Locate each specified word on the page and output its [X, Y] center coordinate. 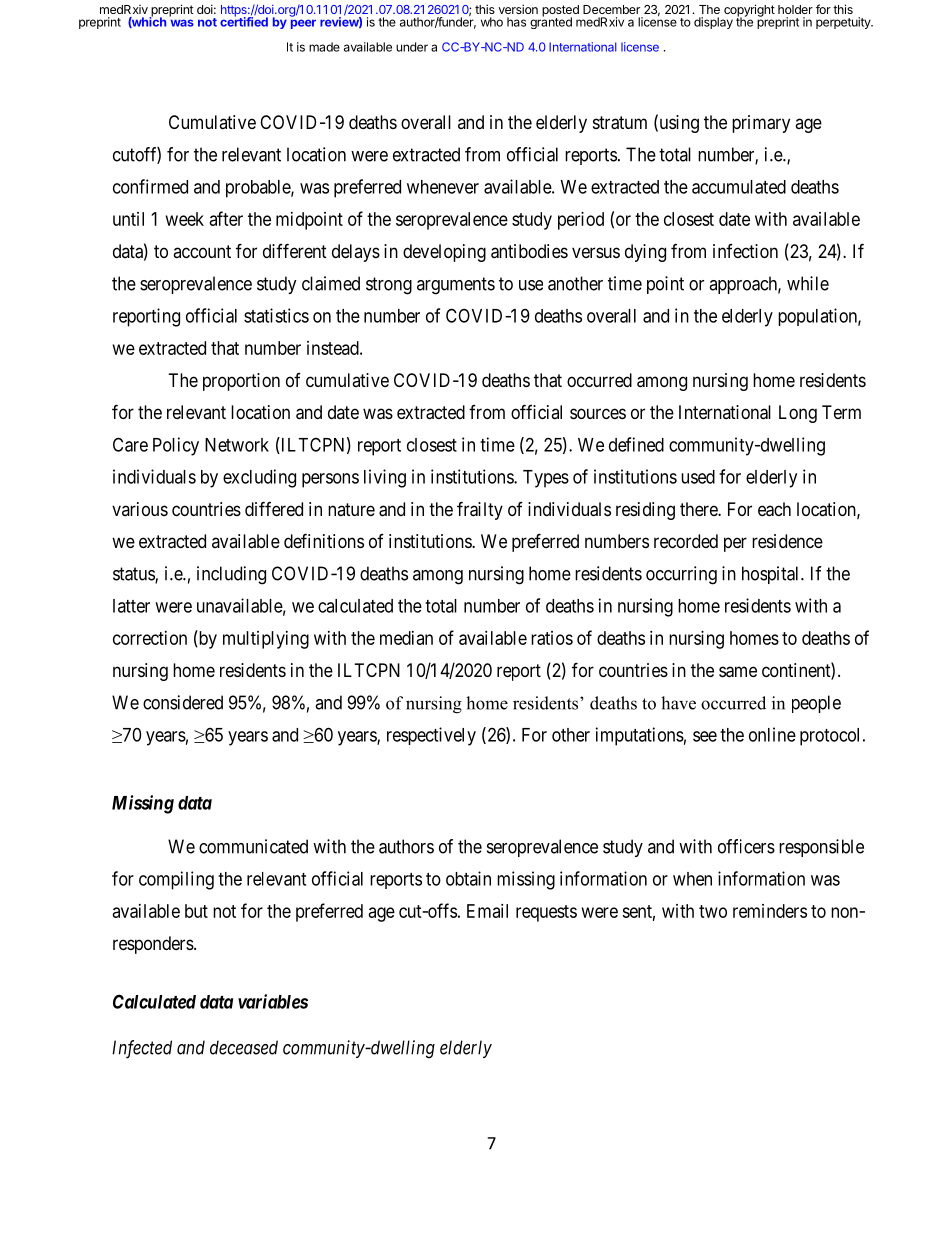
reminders [770, 911]
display [713, 23]
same [738, 672]
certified [244, 21]
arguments [456, 286]
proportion [241, 382]
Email [487, 911]
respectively [431, 736]
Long [798, 414]
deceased [244, 1047]
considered [183, 702]
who [492, 22]
